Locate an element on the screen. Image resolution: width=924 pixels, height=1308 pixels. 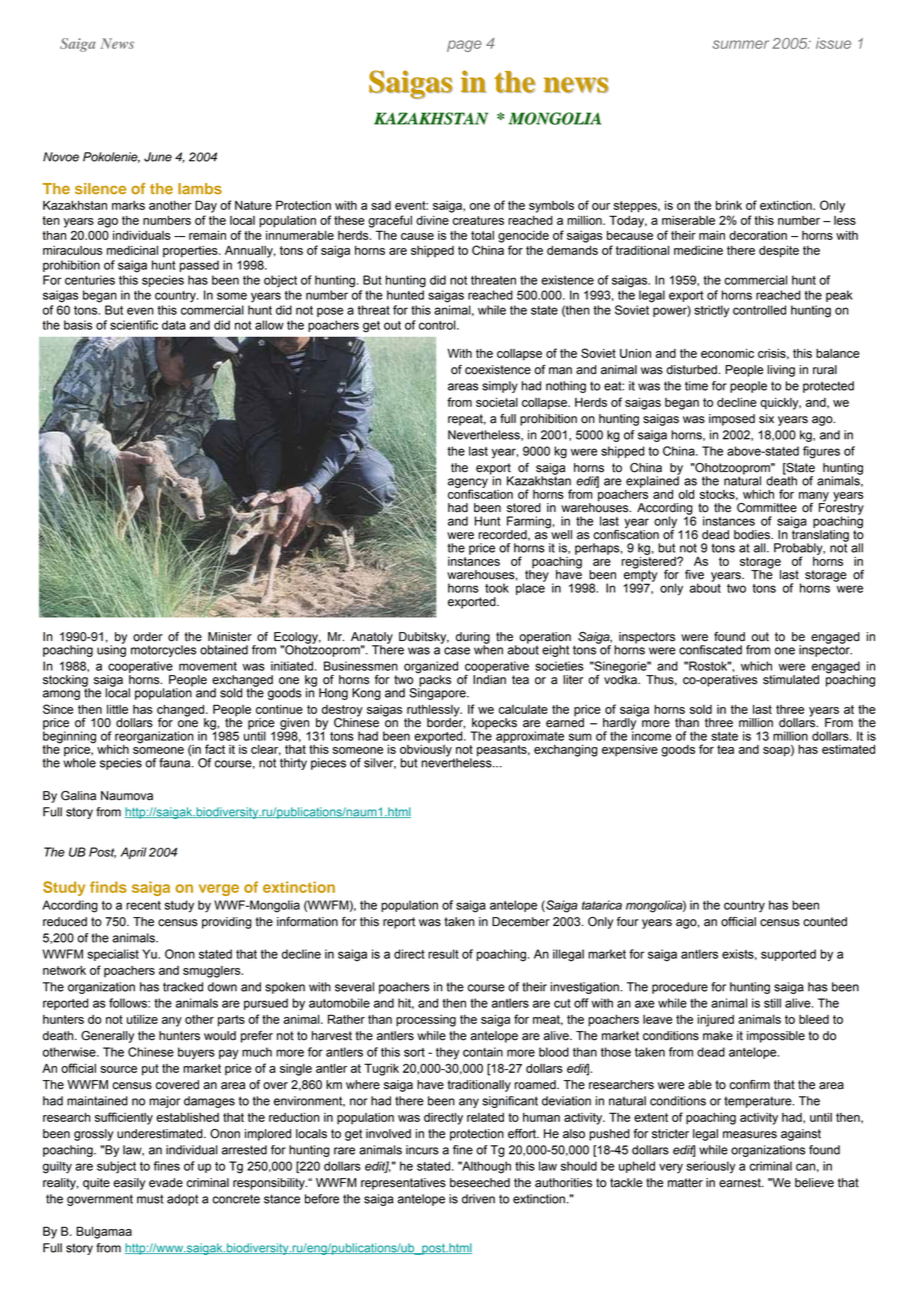
counted is located at coordinates (825, 922).
